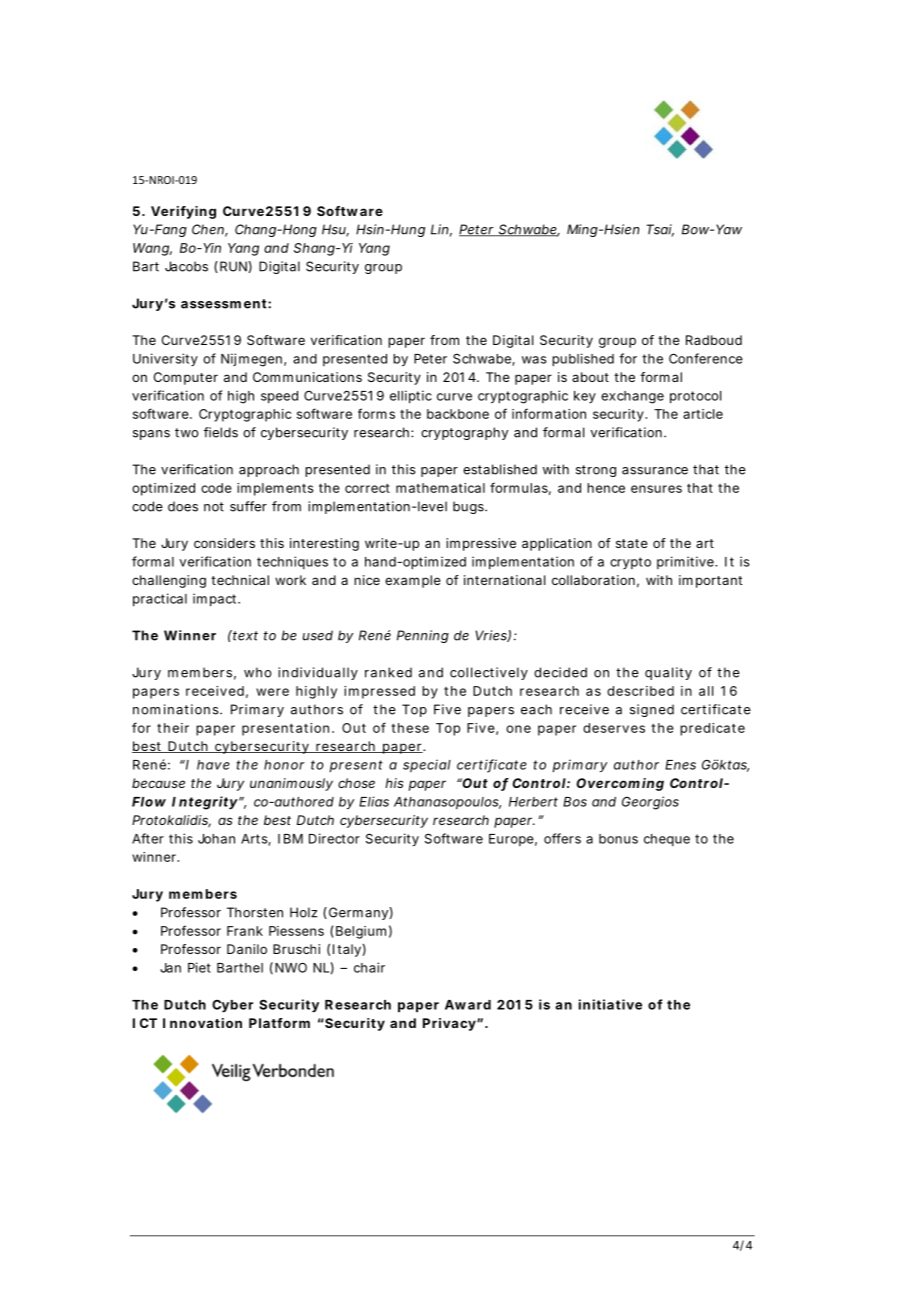 Image resolution: width=924 pixels, height=1308 pixels. What do you see at coordinates (216, 839) in the document?
I see `Johan` at bounding box center [216, 839].
